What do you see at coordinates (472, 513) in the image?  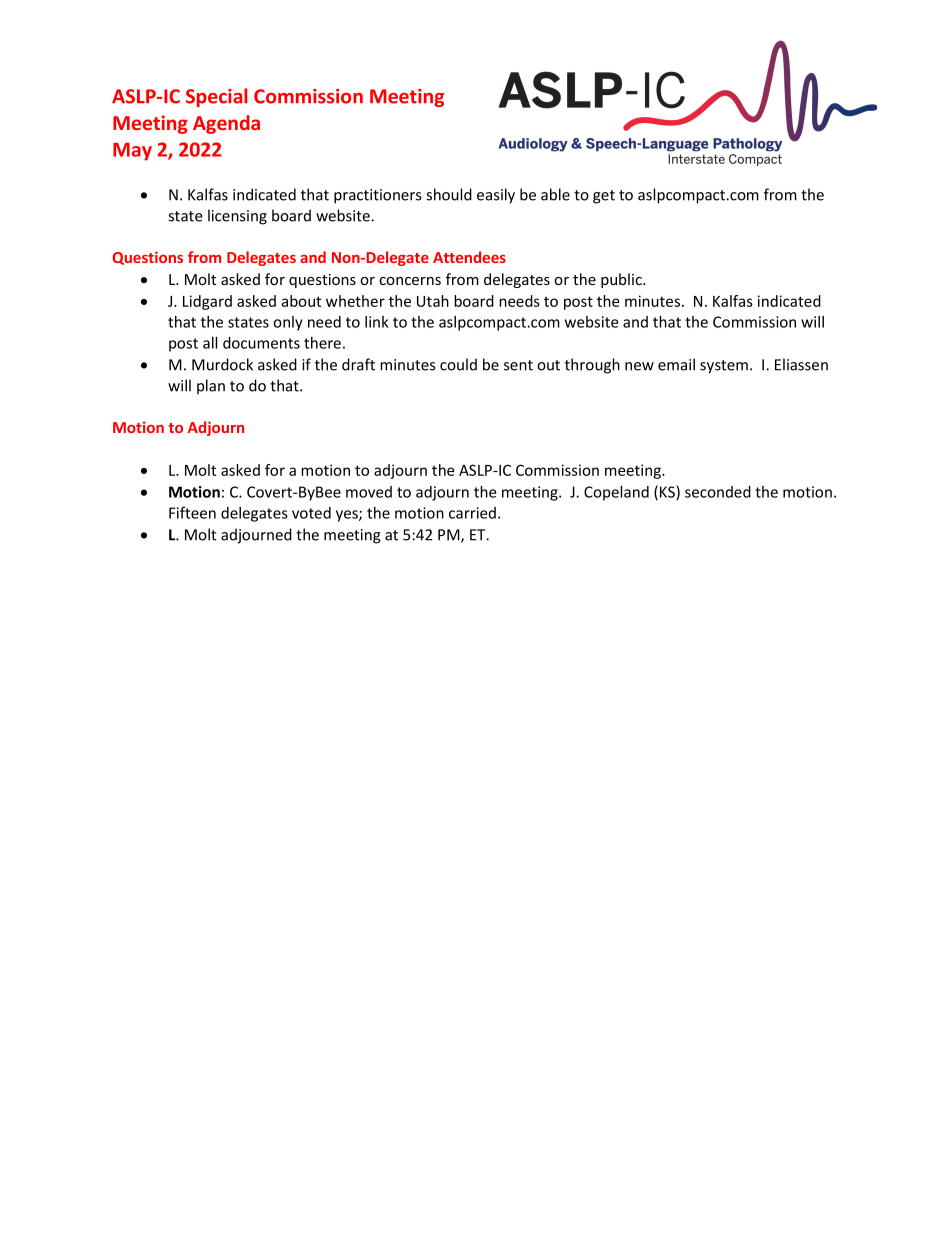 I see `carried` at bounding box center [472, 513].
